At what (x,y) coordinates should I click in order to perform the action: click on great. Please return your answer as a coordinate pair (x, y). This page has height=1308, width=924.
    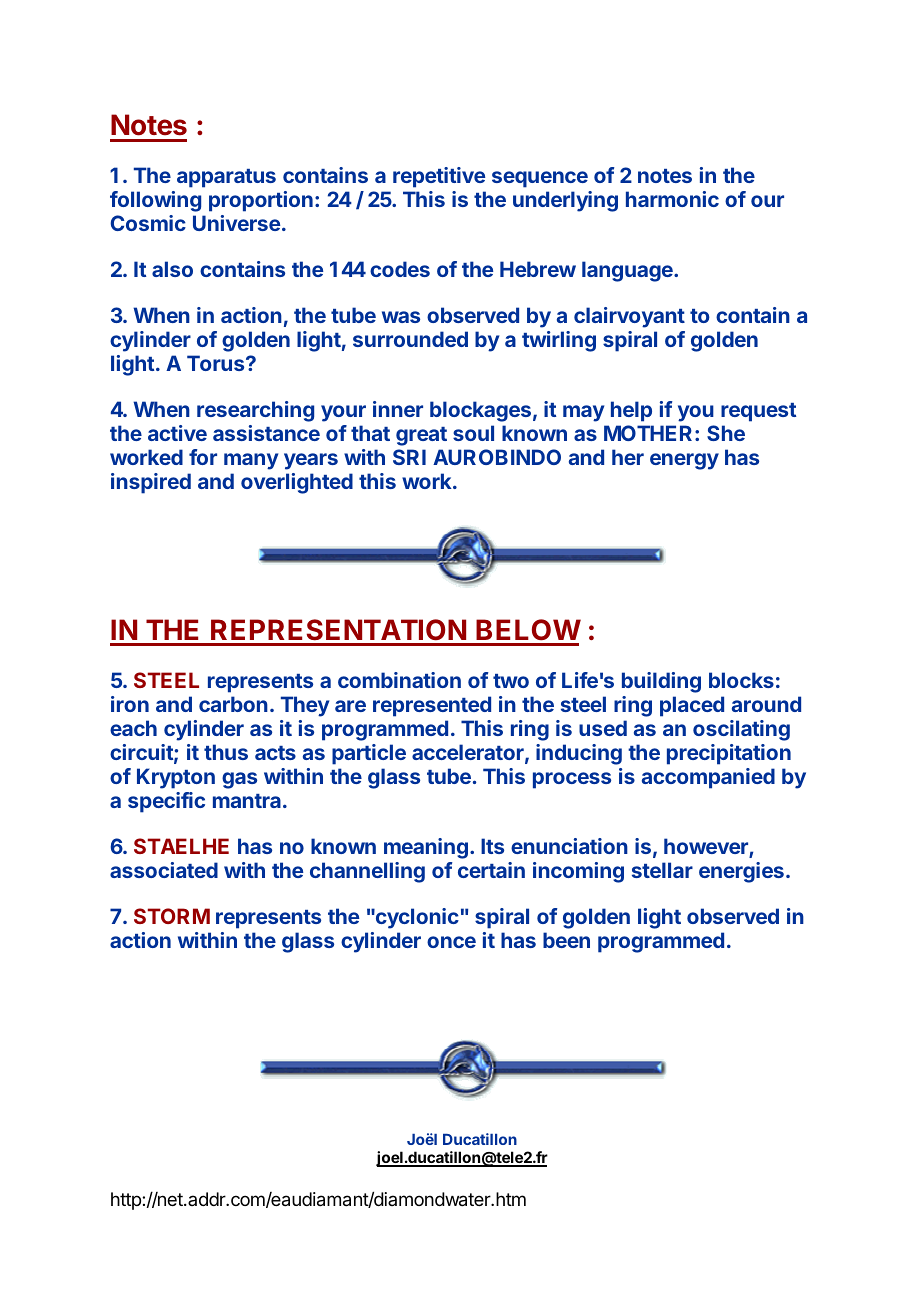
    Looking at the image, I should click on (421, 436).
